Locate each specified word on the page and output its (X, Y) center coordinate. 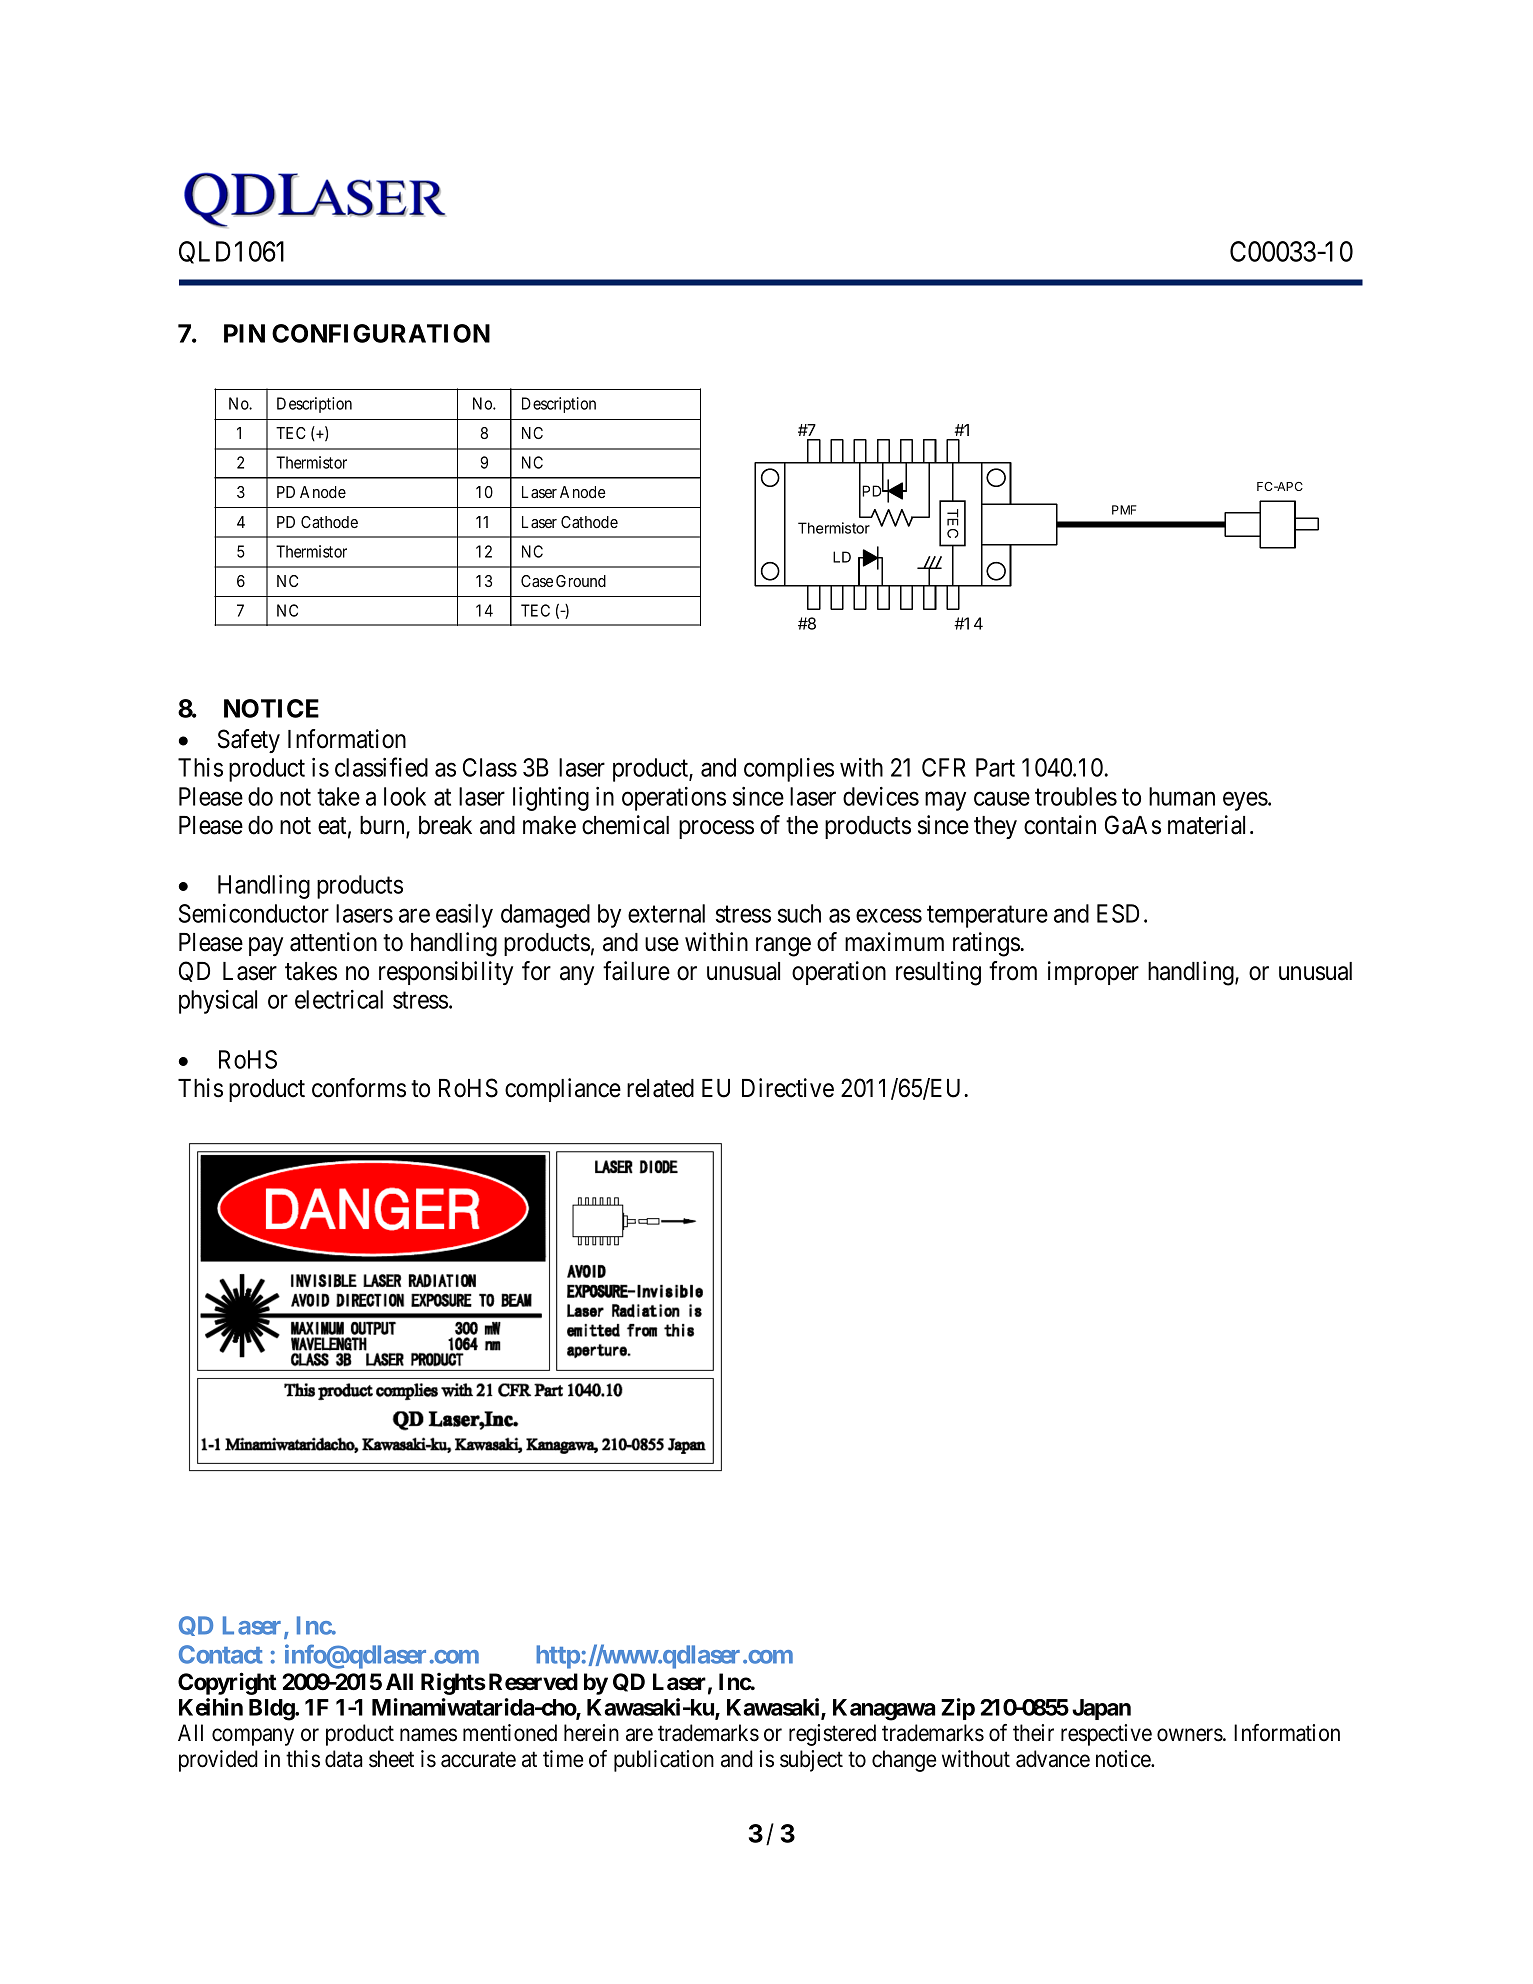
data (344, 1759)
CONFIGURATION (381, 333)
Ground (581, 581)
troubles (1076, 796)
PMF (1124, 510)
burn (383, 826)
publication (664, 1761)
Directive (788, 1088)
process (716, 830)
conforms (359, 1088)
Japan (1101, 1709)
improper (1093, 973)
